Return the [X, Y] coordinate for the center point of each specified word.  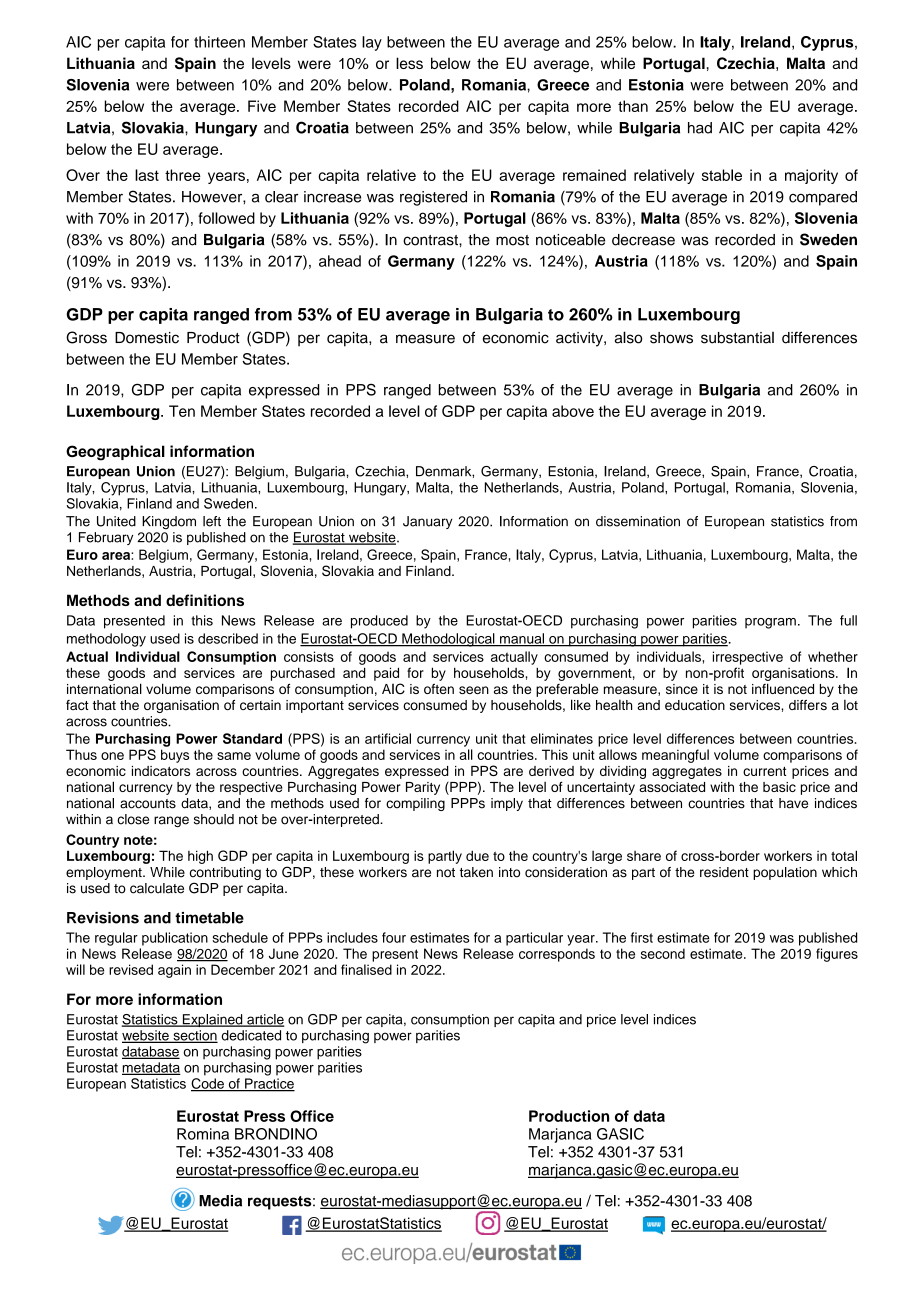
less [409, 63]
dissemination [638, 521]
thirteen [219, 42]
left [212, 521]
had [700, 128]
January [428, 522]
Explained [212, 1020]
